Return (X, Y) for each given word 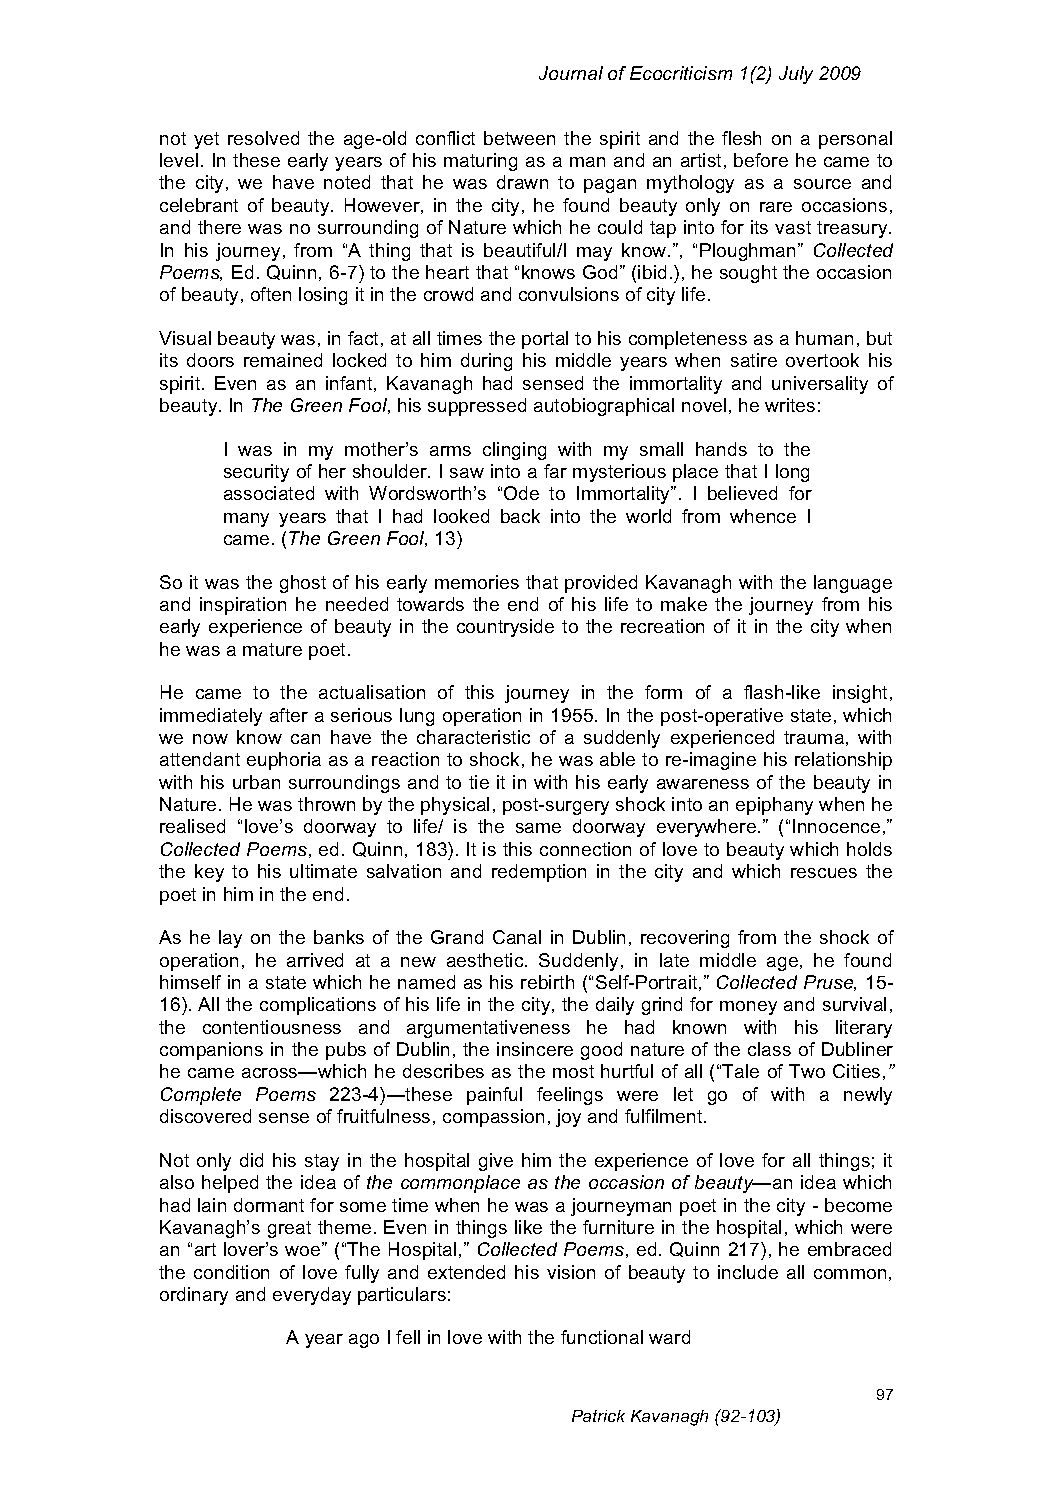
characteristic (473, 737)
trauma (814, 737)
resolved (263, 138)
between (519, 138)
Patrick (598, 1416)
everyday (312, 1296)
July (796, 75)
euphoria (284, 761)
